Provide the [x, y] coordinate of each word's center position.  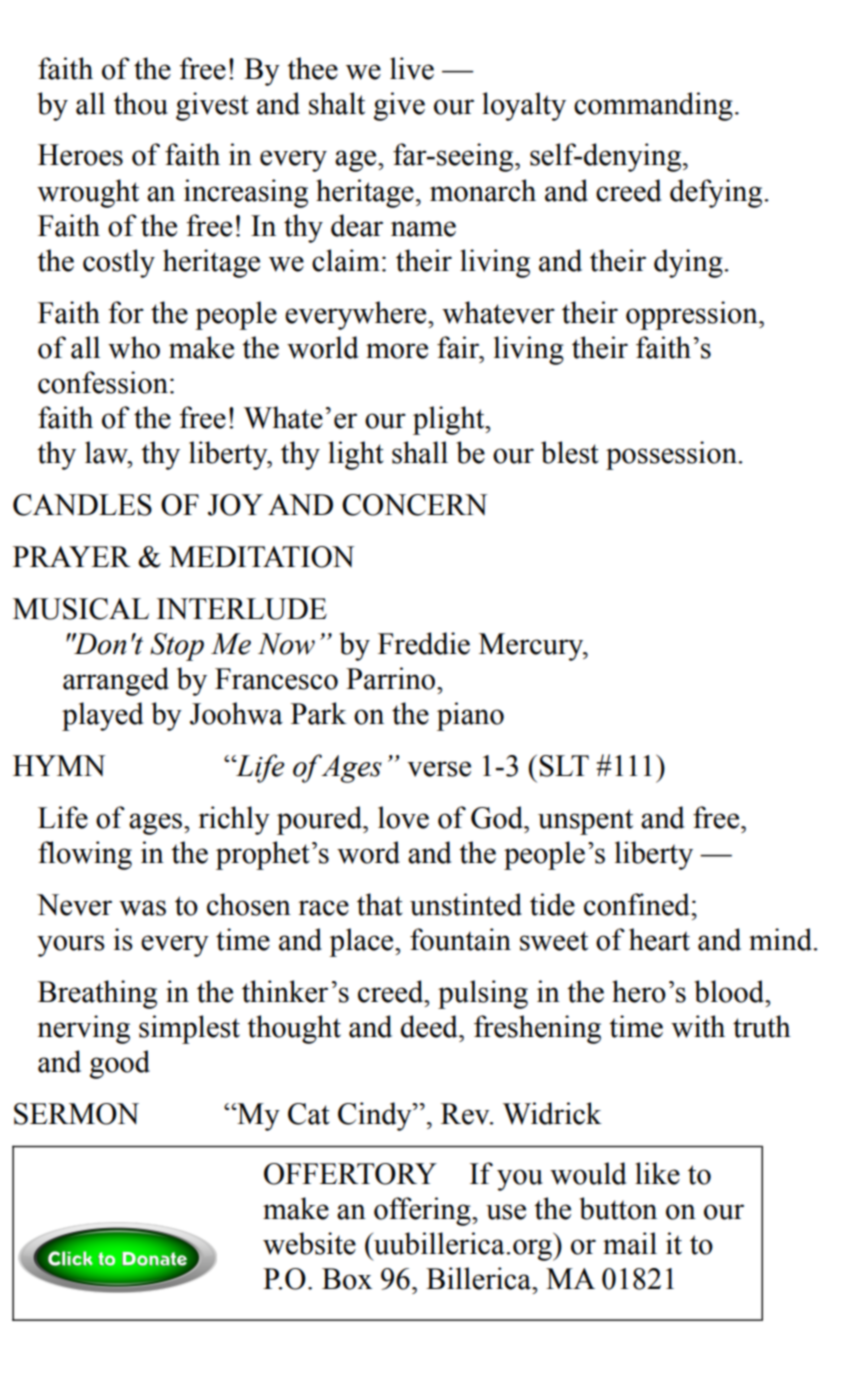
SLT [564, 766]
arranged [116, 681]
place [362, 942]
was [142, 908]
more [397, 351]
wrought [88, 193]
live [412, 68]
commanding [653, 106]
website [309, 1243]
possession [672, 455]
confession [103, 382]
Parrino [390, 678]
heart [659, 939]
